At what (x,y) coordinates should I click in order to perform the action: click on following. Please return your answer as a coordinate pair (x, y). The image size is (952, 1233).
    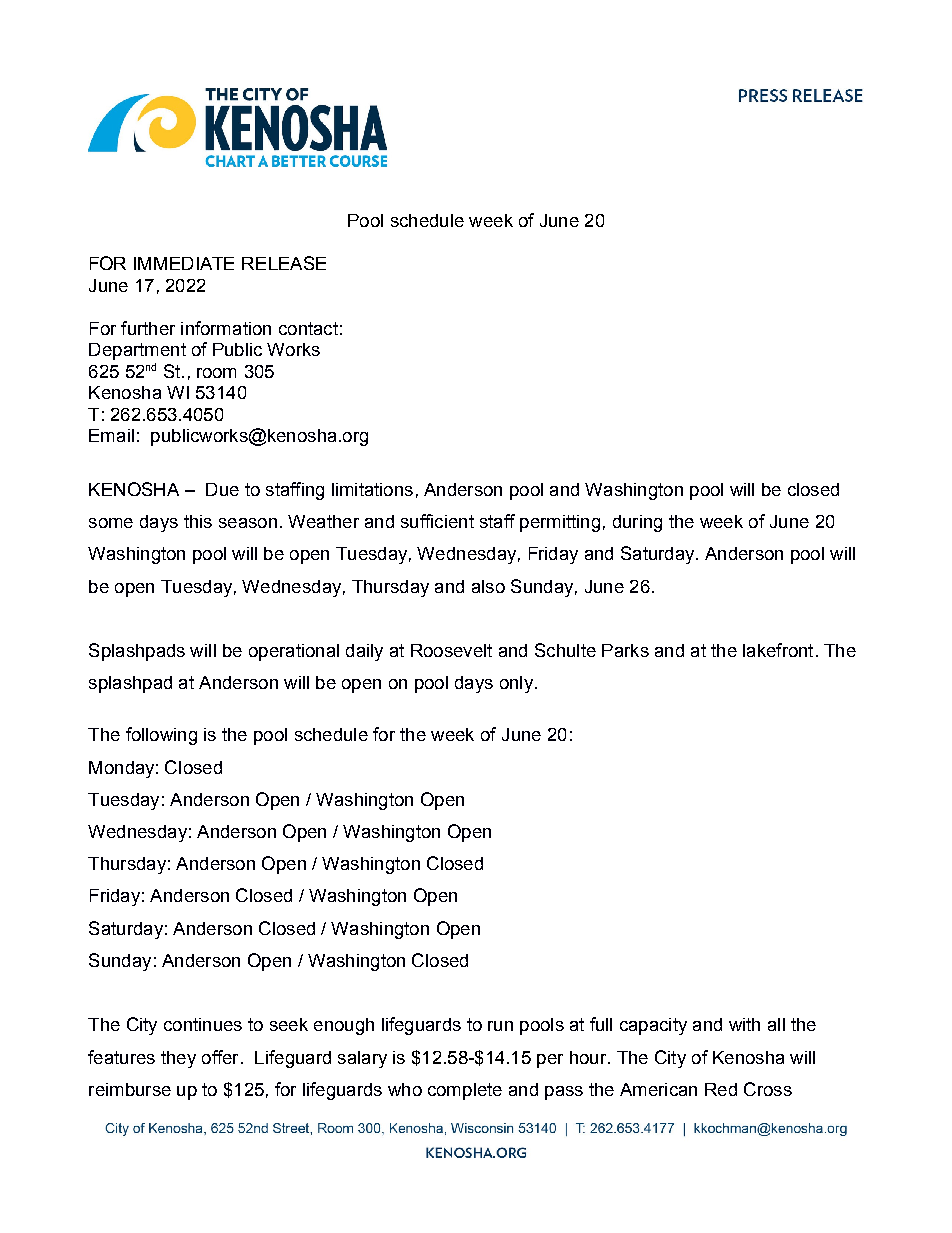
    Looking at the image, I should click on (161, 736).
